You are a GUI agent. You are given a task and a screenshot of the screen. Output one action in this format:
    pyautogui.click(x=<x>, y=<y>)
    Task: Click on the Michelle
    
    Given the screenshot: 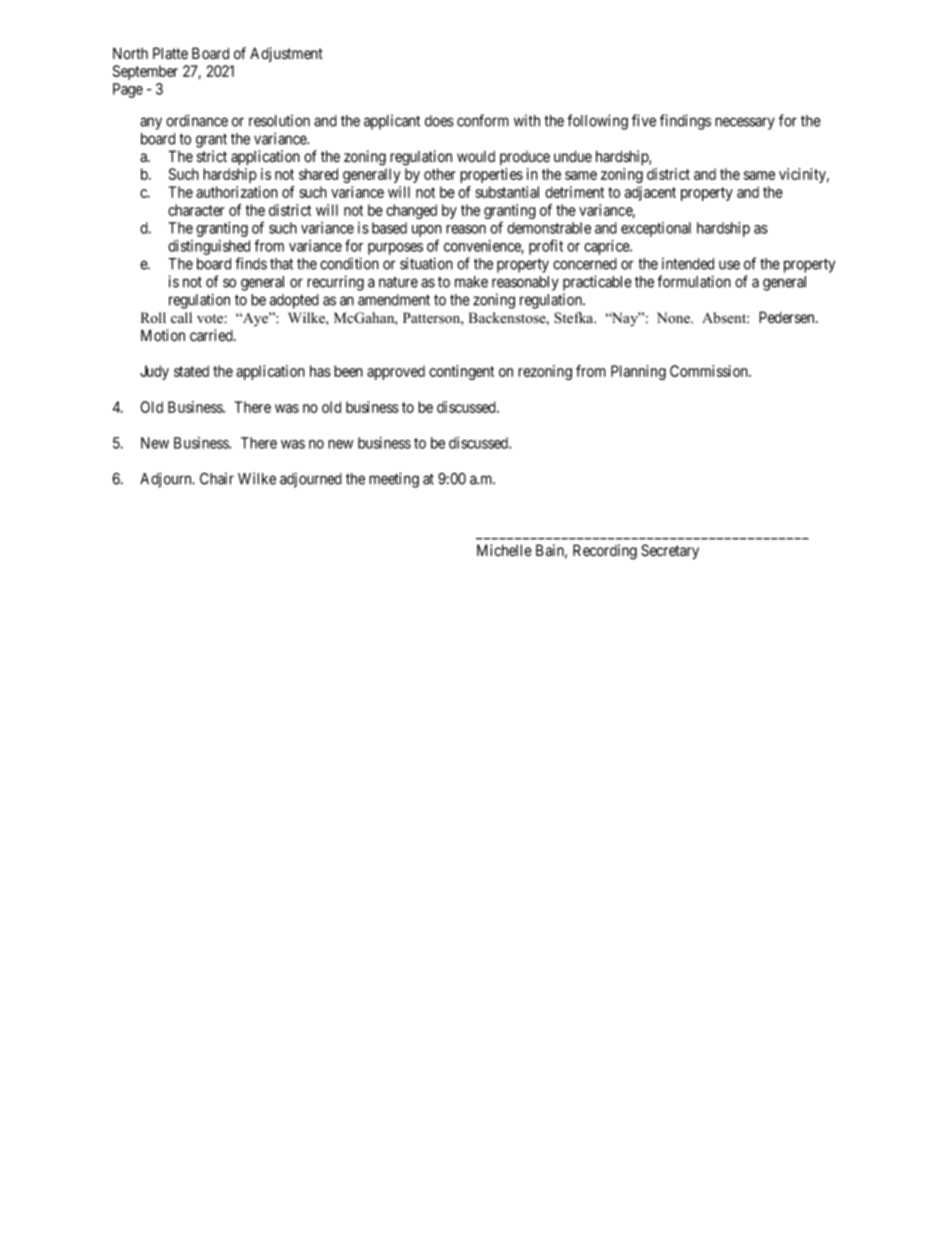 What is the action you would take?
    pyautogui.click(x=504, y=550)
